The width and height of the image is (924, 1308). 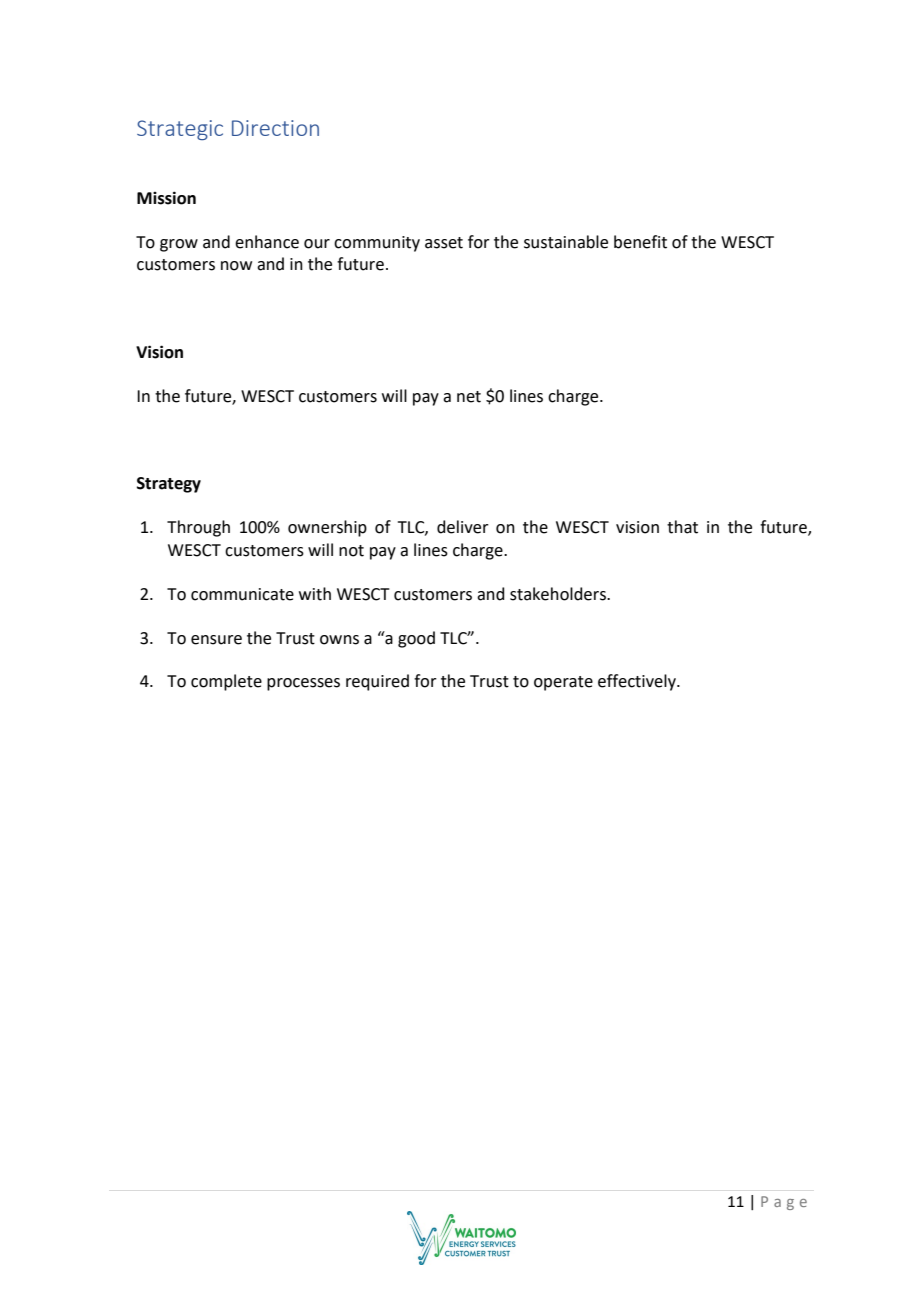 I want to click on asset, so click(x=444, y=243).
